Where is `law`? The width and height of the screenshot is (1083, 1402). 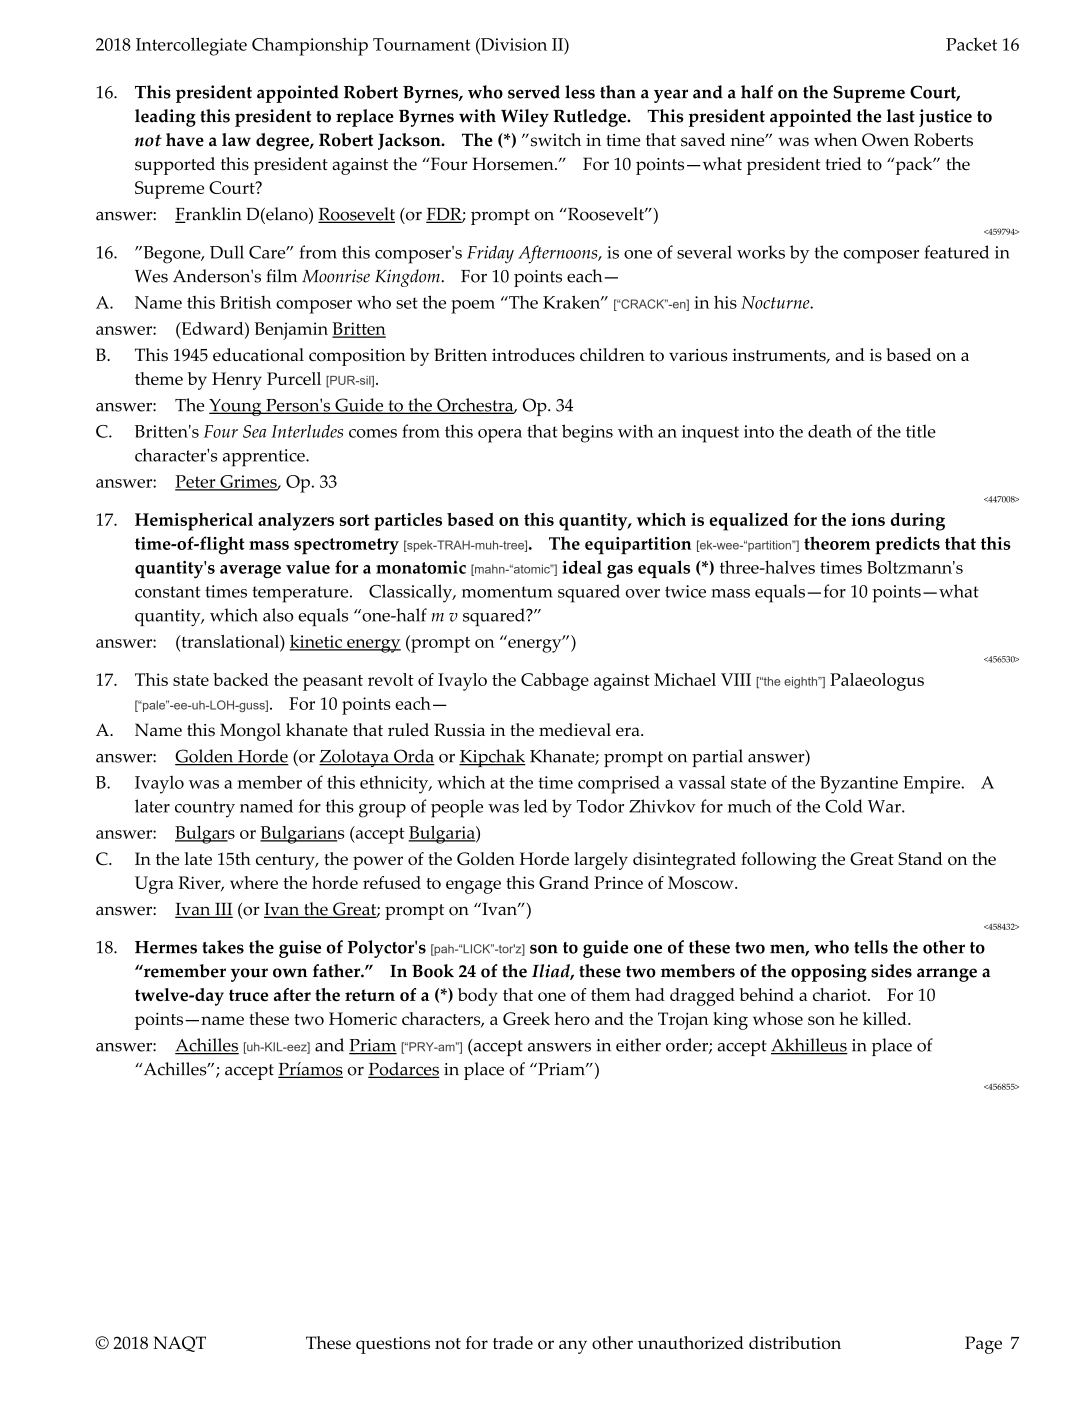
law is located at coordinates (236, 139).
